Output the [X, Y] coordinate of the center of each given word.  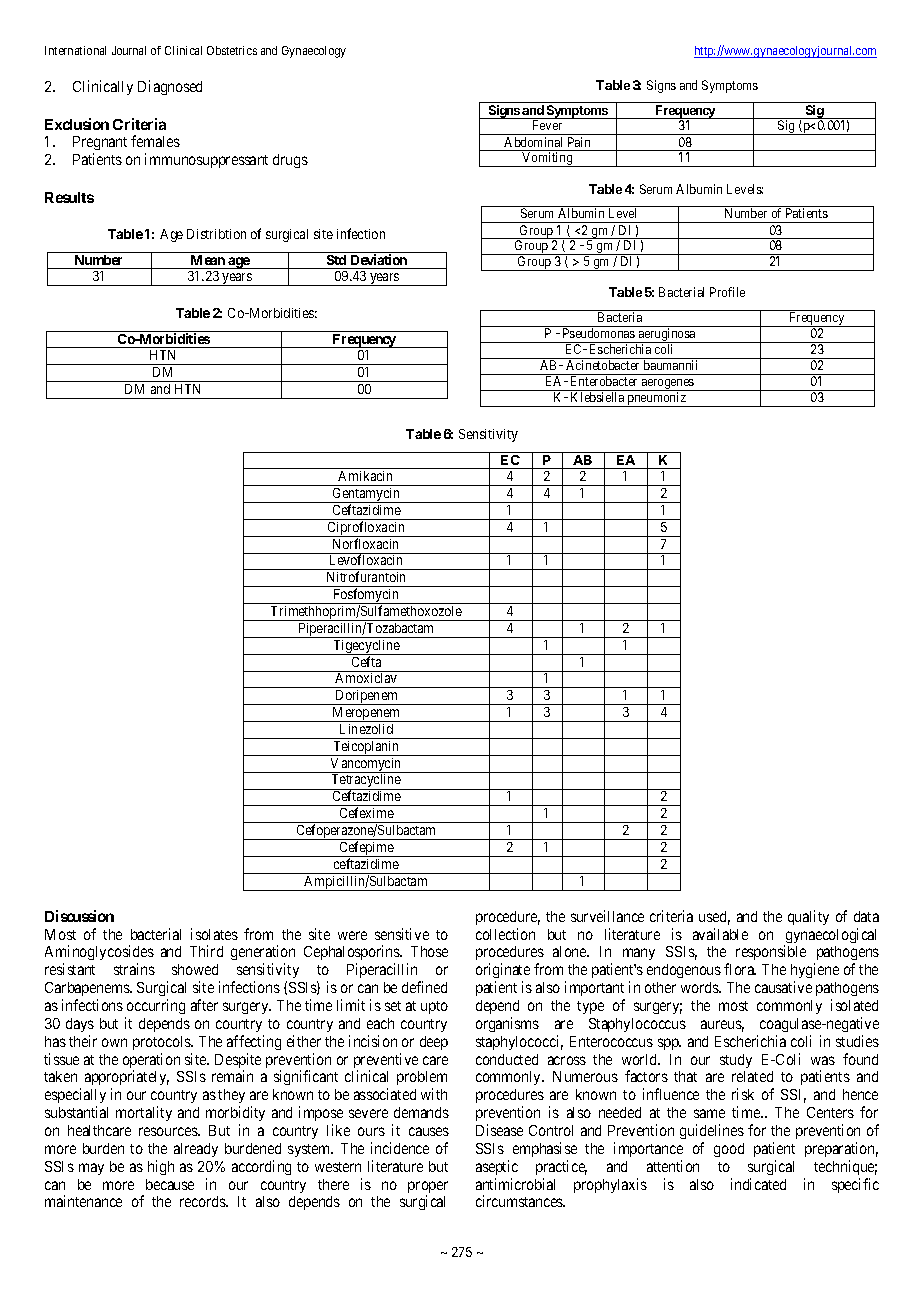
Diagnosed [170, 87]
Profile [727, 292]
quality [808, 917]
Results [69, 197]
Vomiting [547, 159]
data [866, 916]
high [161, 1167]
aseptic [497, 1167]
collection [505, 934]
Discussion [79, 916]
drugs [290, 161]
